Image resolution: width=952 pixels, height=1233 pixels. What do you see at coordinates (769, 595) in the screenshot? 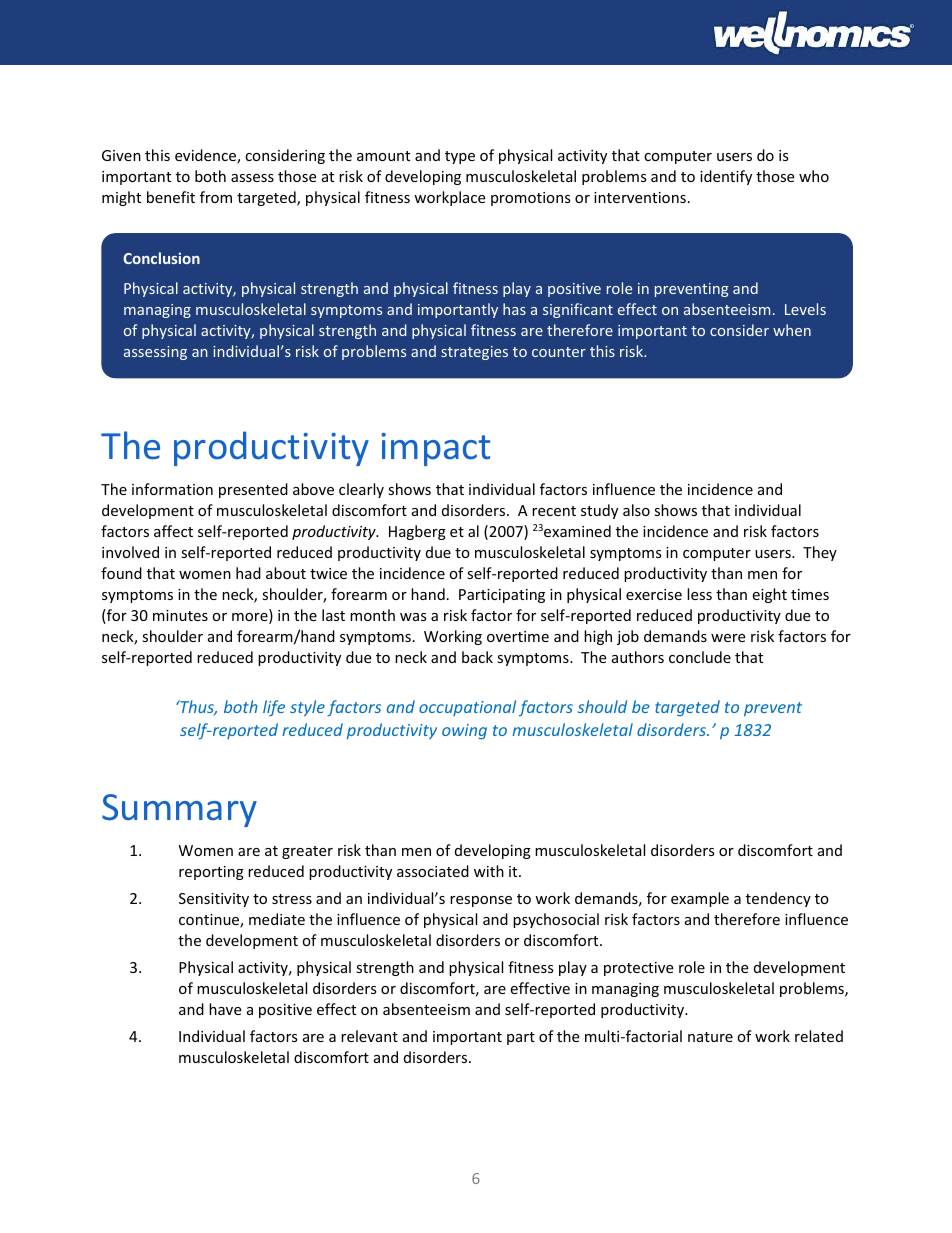
I see `eight` at bounding box center [769, 595].
